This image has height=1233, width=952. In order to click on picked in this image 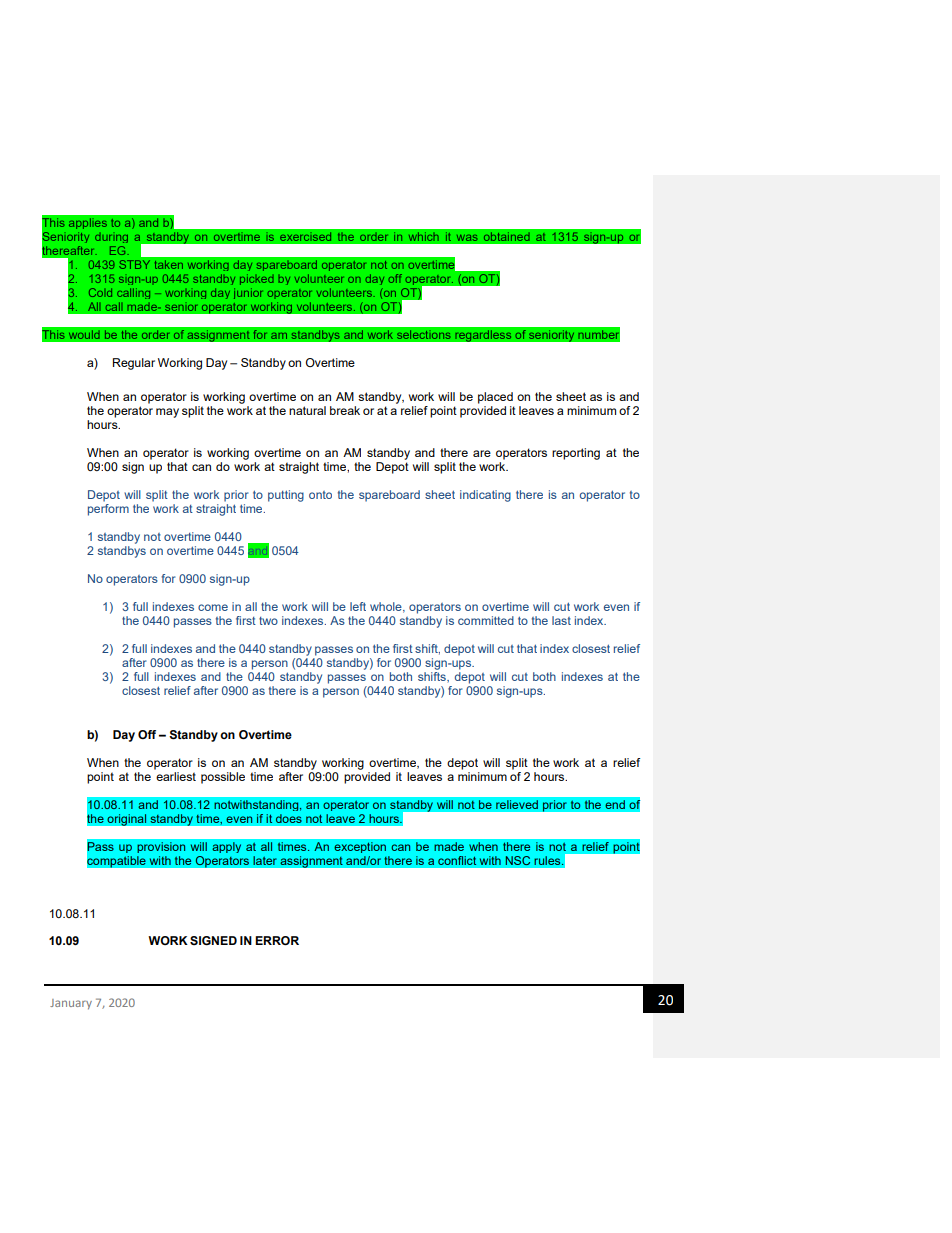, I will do `click(257, 279)`.
